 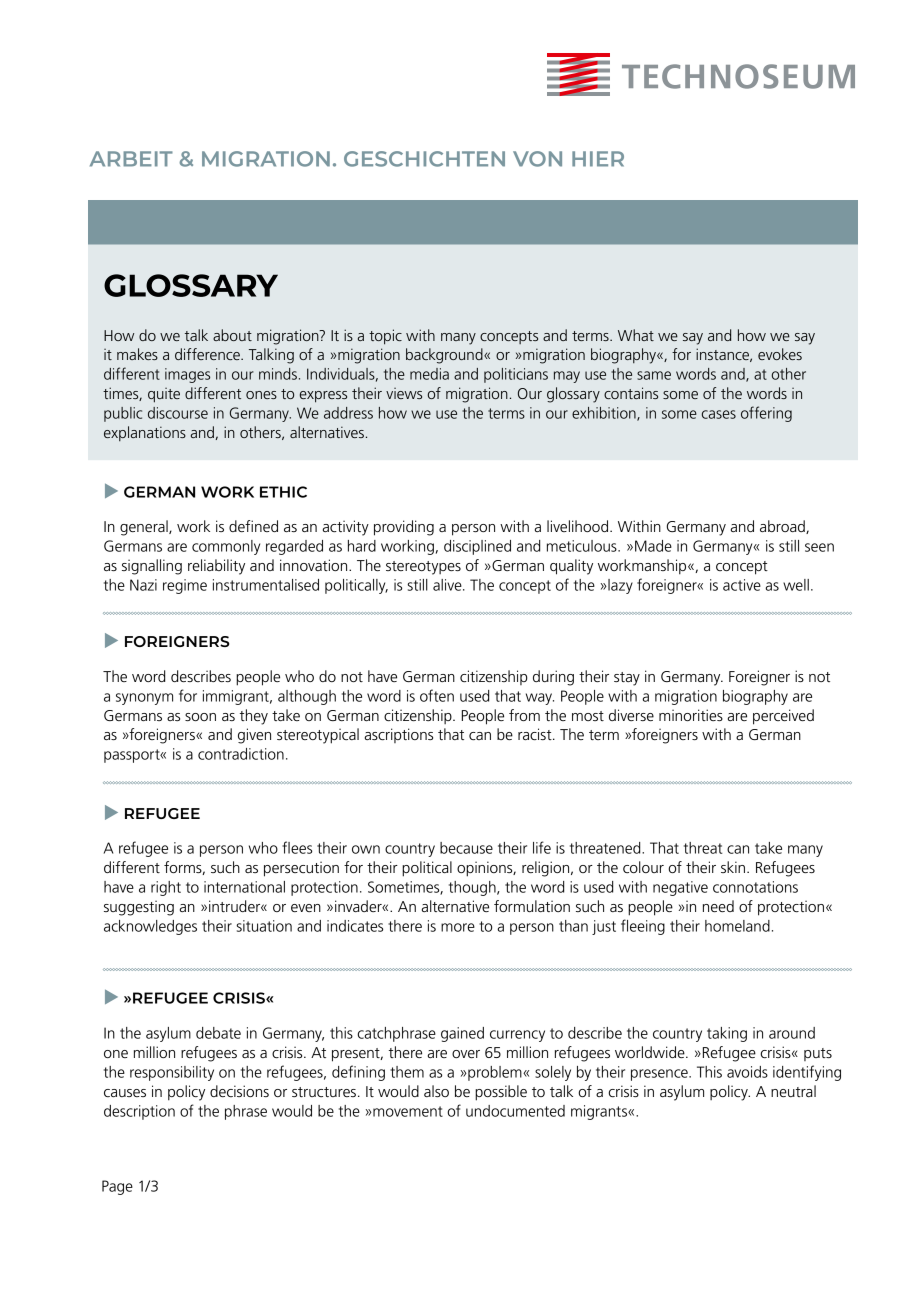 I want to click on HIER, so click(x=598, y=159).
